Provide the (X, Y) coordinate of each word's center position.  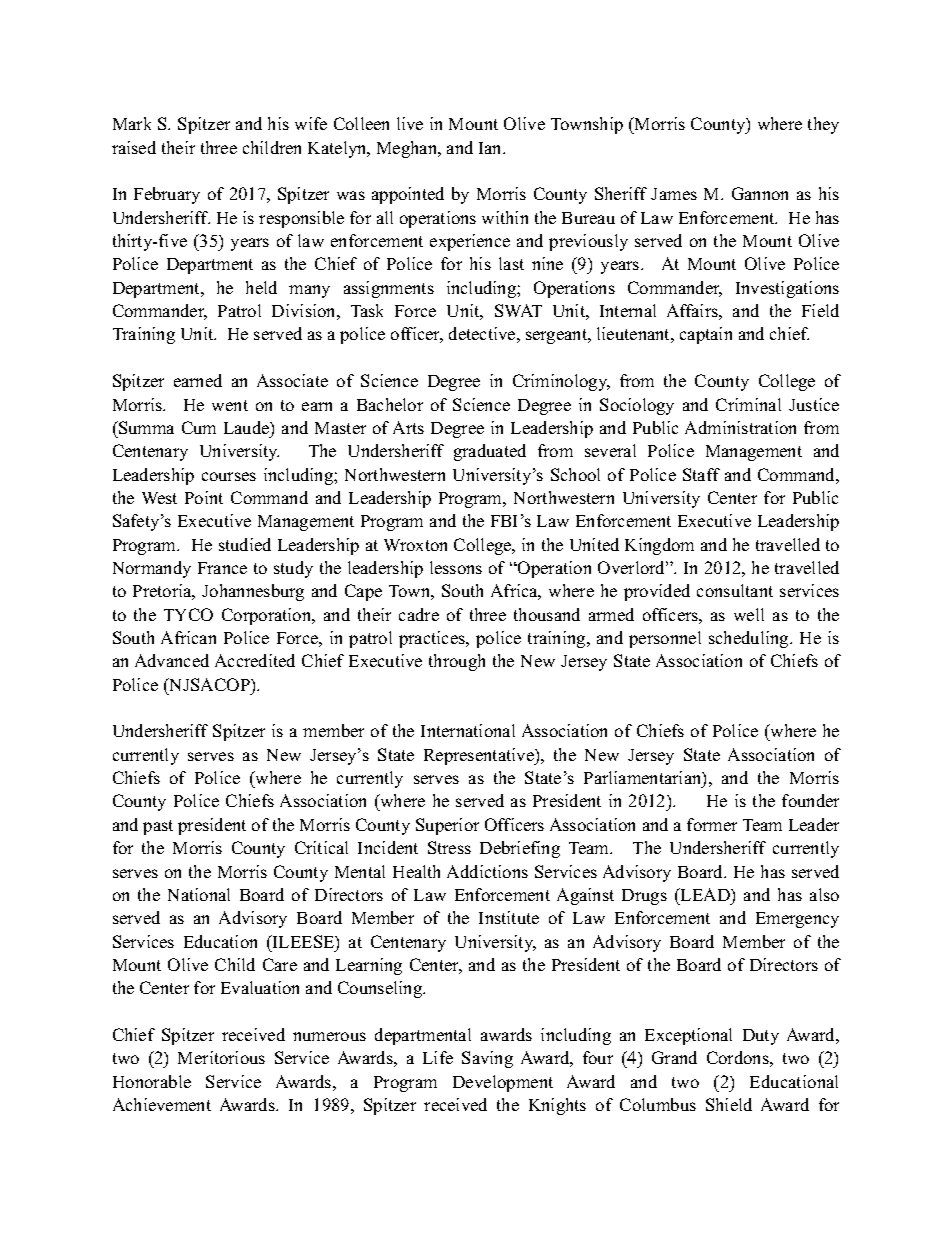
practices (433, 639)
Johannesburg (253, 592)
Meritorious (221, 1057)
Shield (729, 1104)
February (167, 195)
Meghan (408, 149)
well (749, 614)
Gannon (760, 193)
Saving (487, 1059)
